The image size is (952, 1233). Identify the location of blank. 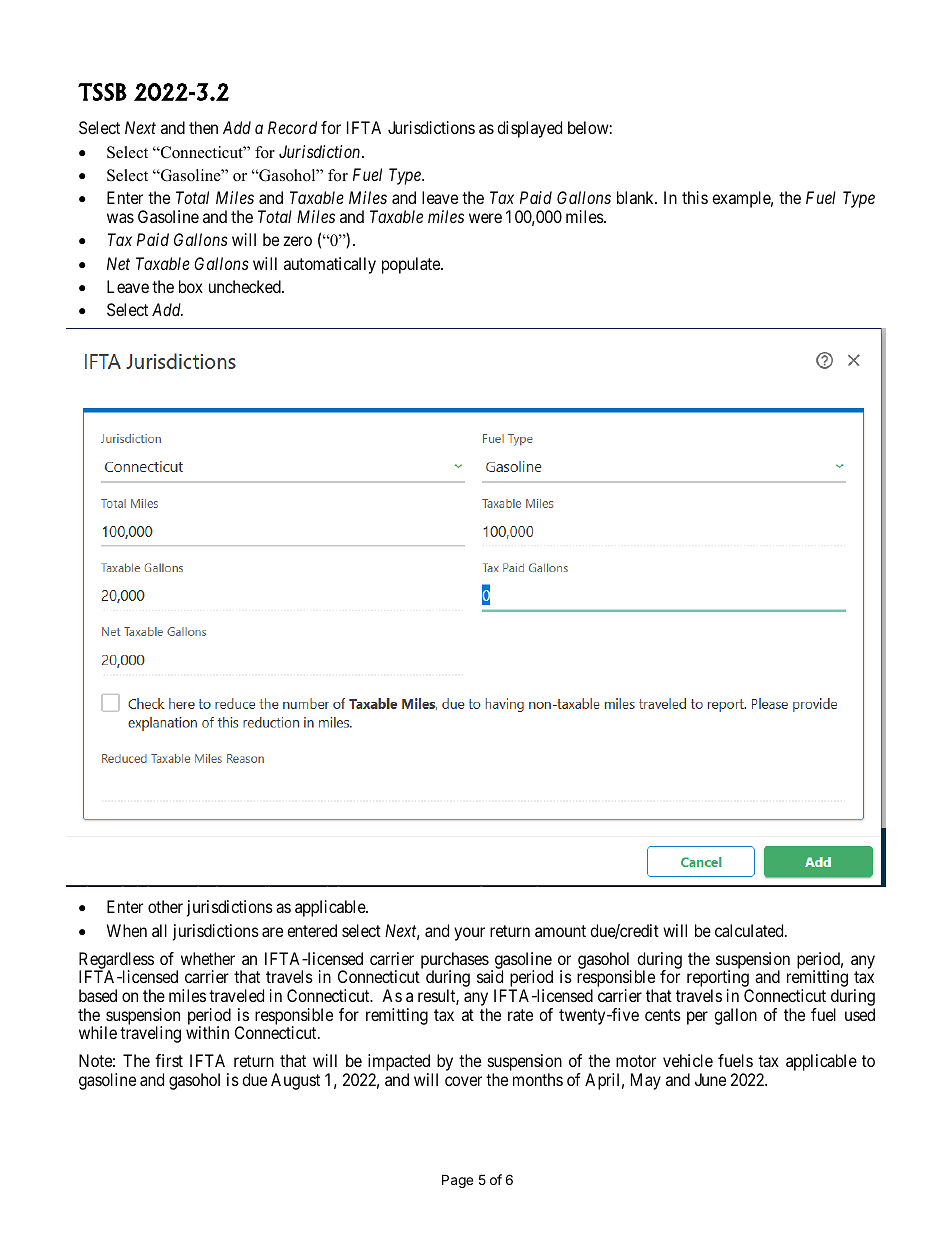
(637, 197).
